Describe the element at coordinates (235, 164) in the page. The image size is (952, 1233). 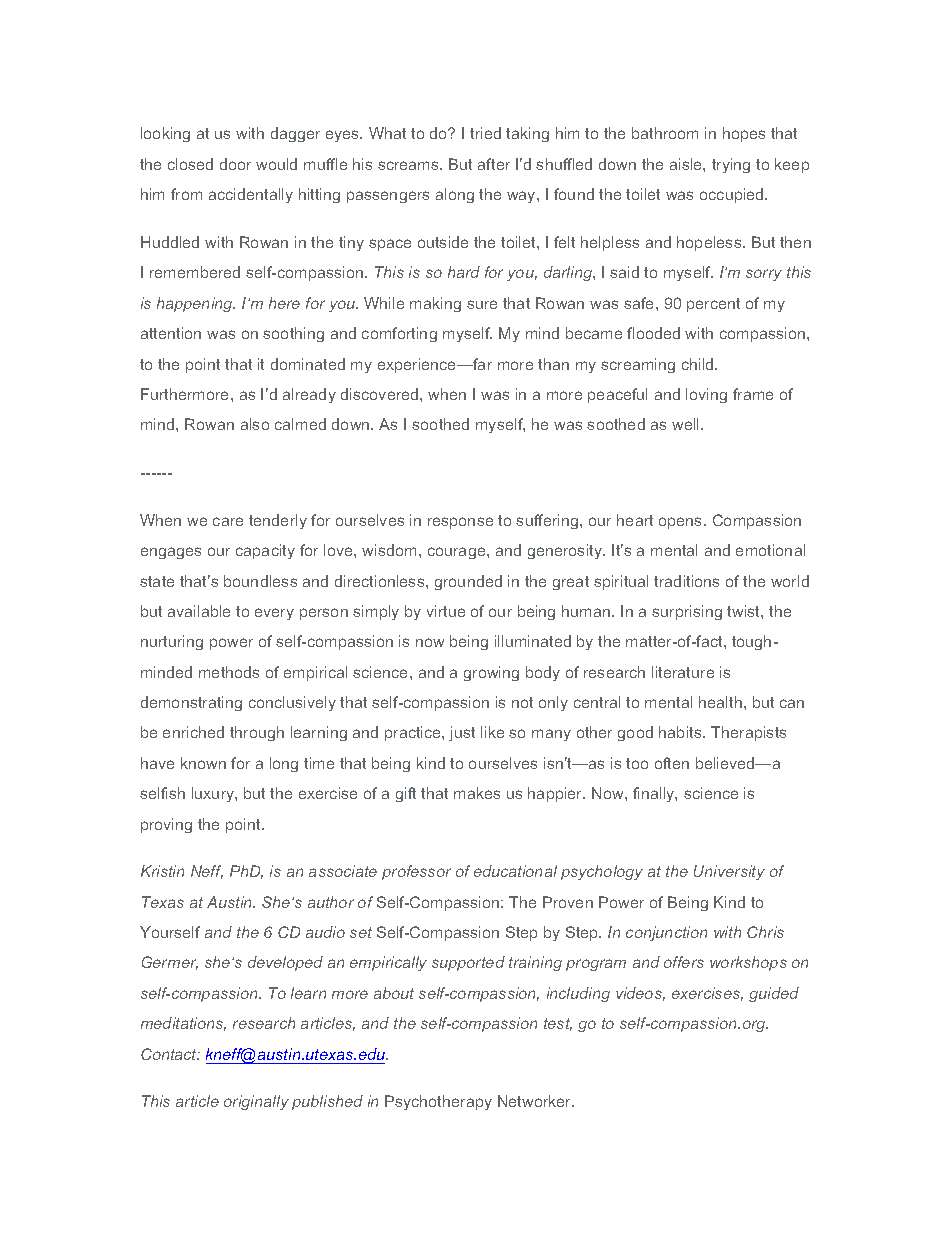
I see `door` at that location.
